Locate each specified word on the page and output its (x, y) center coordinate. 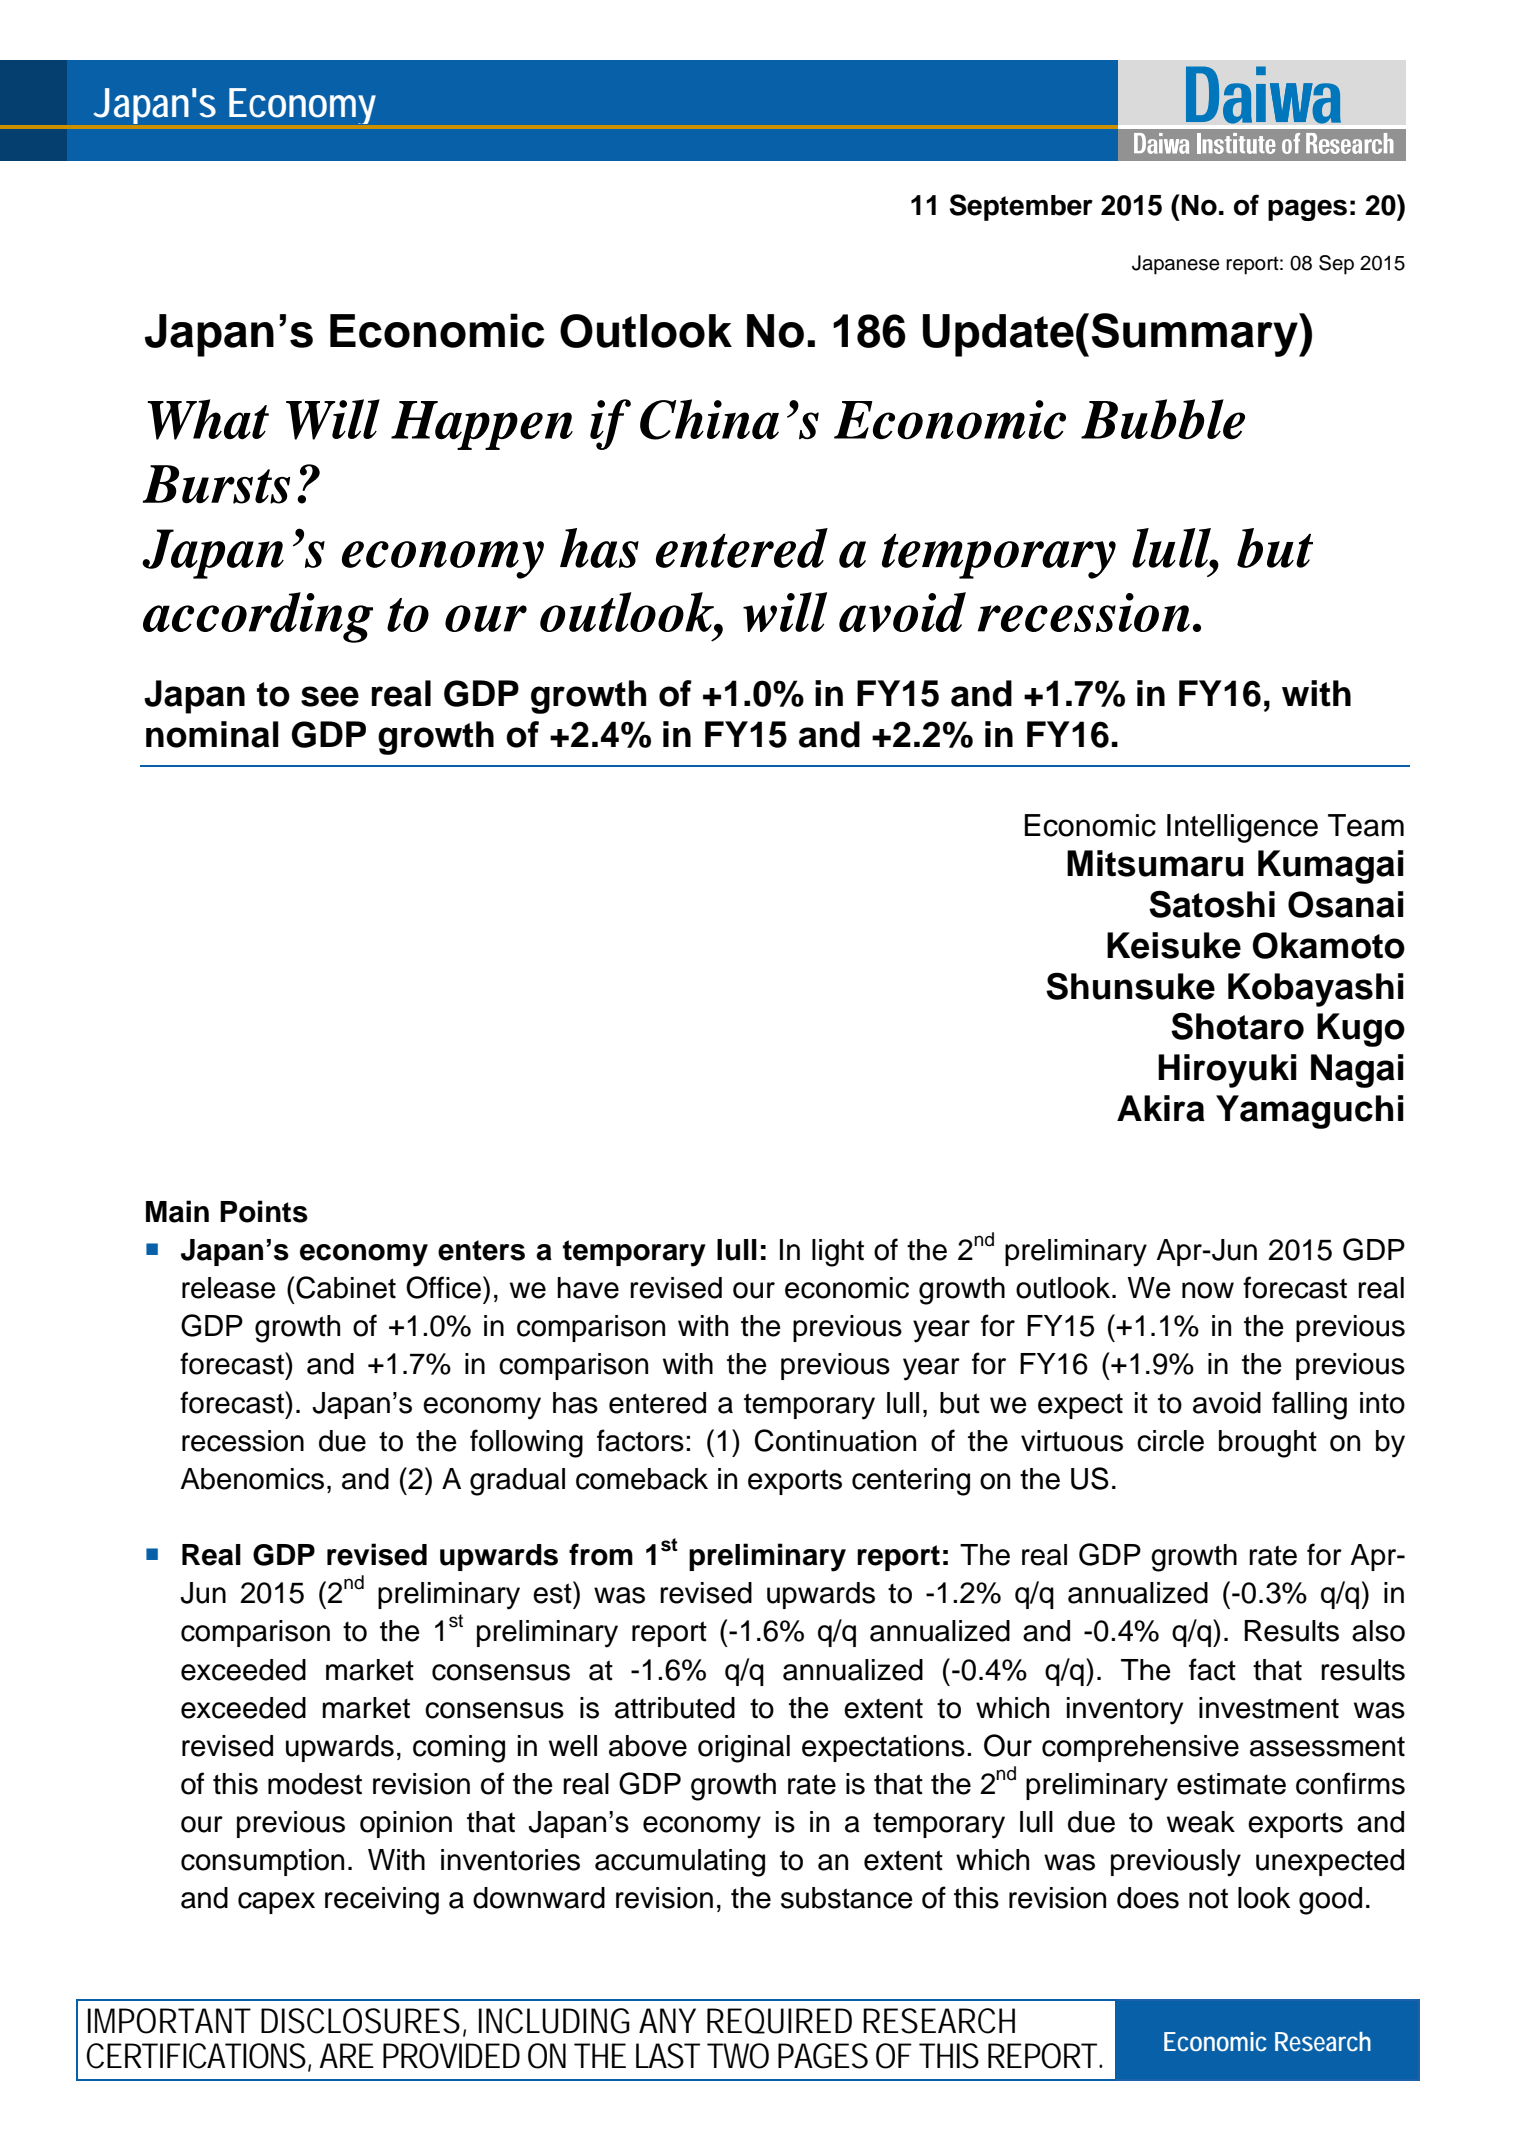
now (1208, 1290)
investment (1269, 1708)
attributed (675, 1708)
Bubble (1163, 419)
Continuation (835, 1440)
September (1021, 207)
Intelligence (1242, 828)
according (258, 617)
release (229, 1288)
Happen (482, 425)
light (838, 1253)
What (208, 419)
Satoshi (1212, 904)
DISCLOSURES (360, 2021)
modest (315, 1784)
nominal (212, 734)
